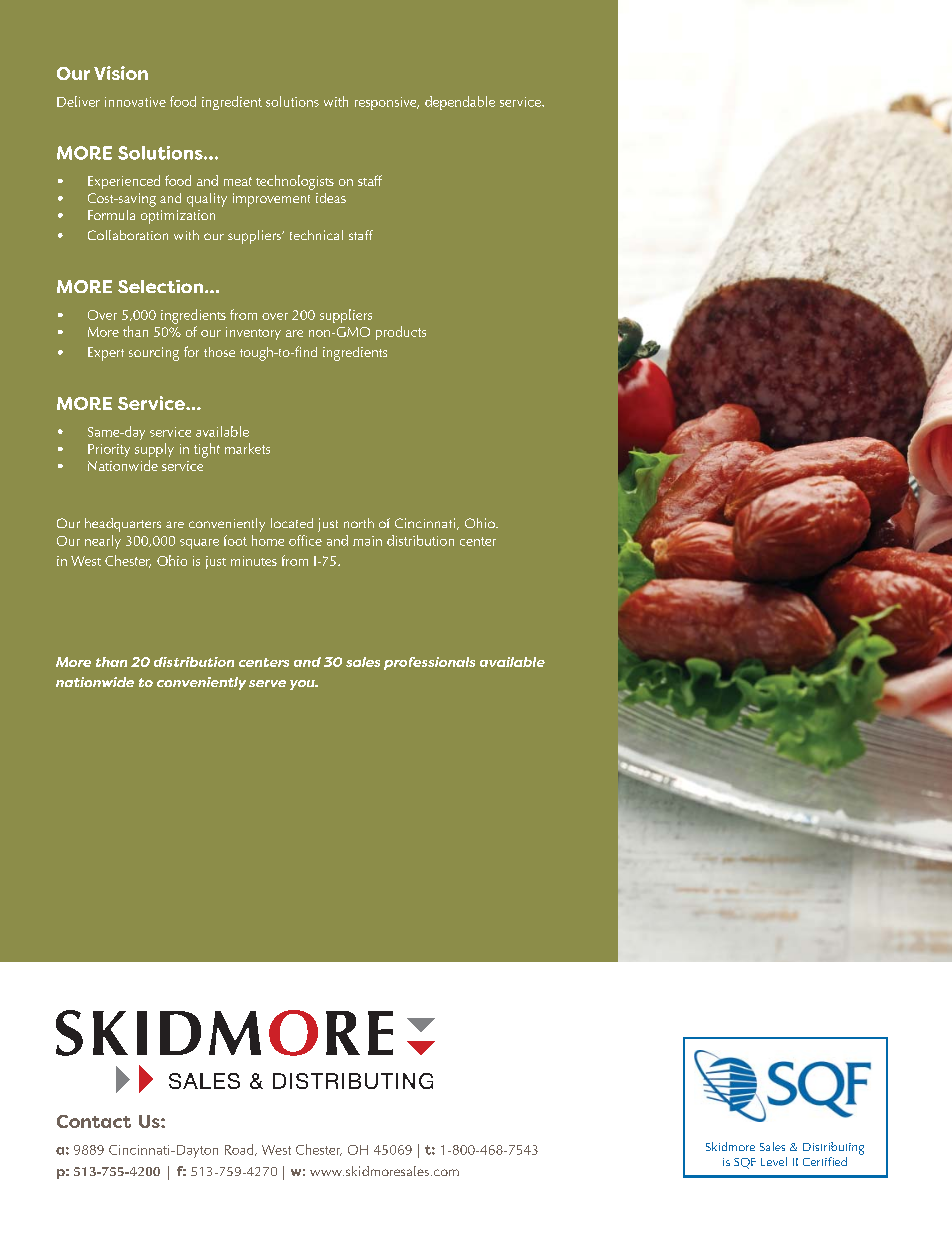 The width and height of the page is (952, 1233). Describe the element at coordinates (240, 1150) in the page. I see `Road` at that location.
